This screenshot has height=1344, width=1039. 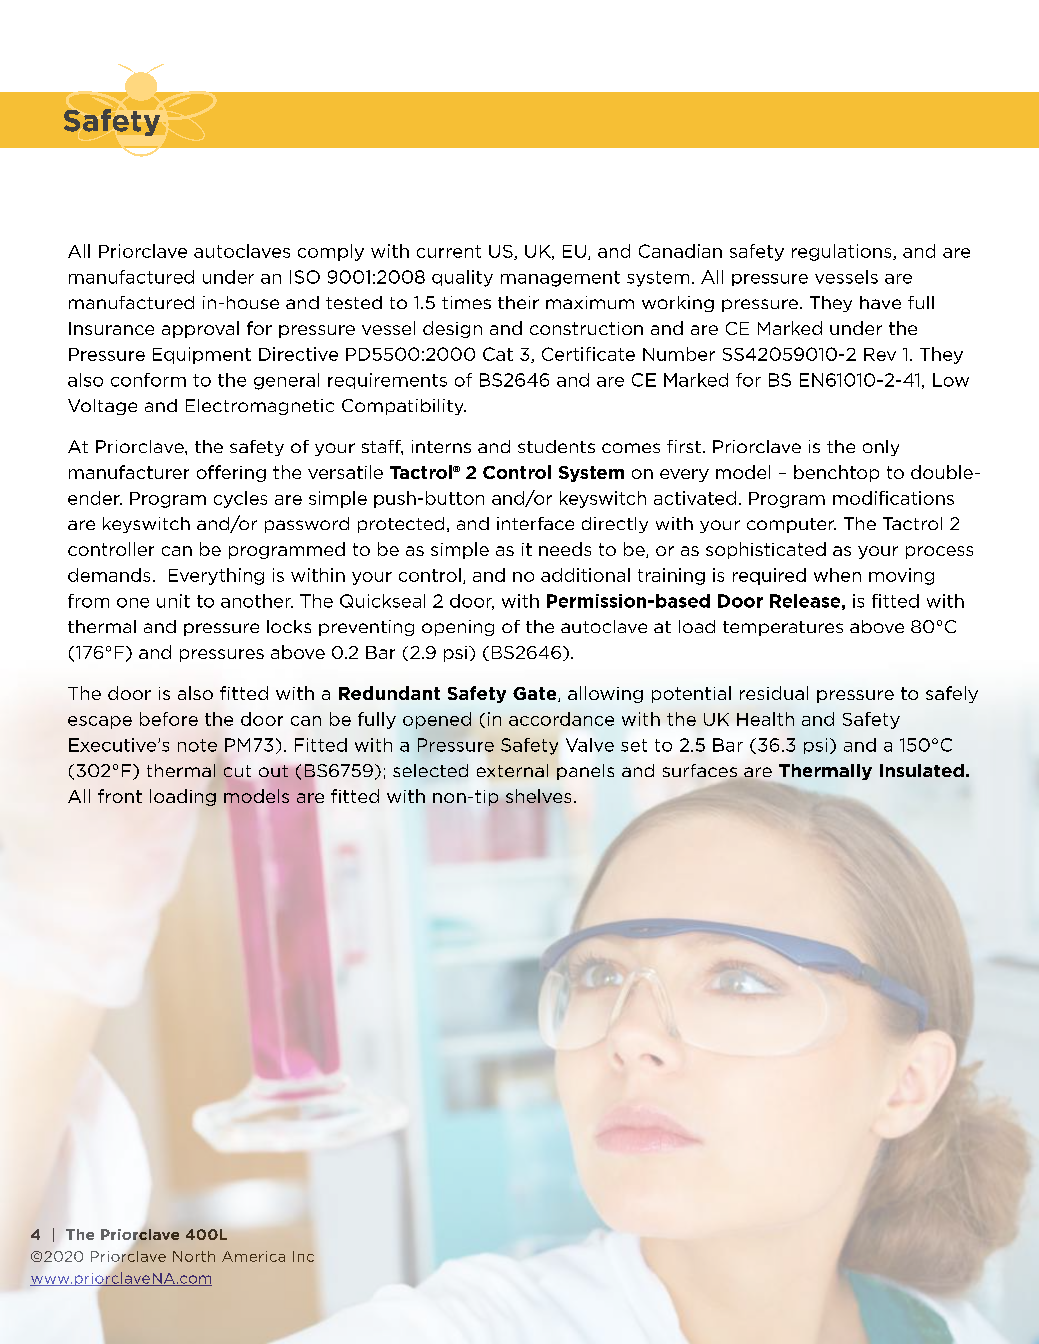 I want to click on Insulated, so click(x=922, y=770).
